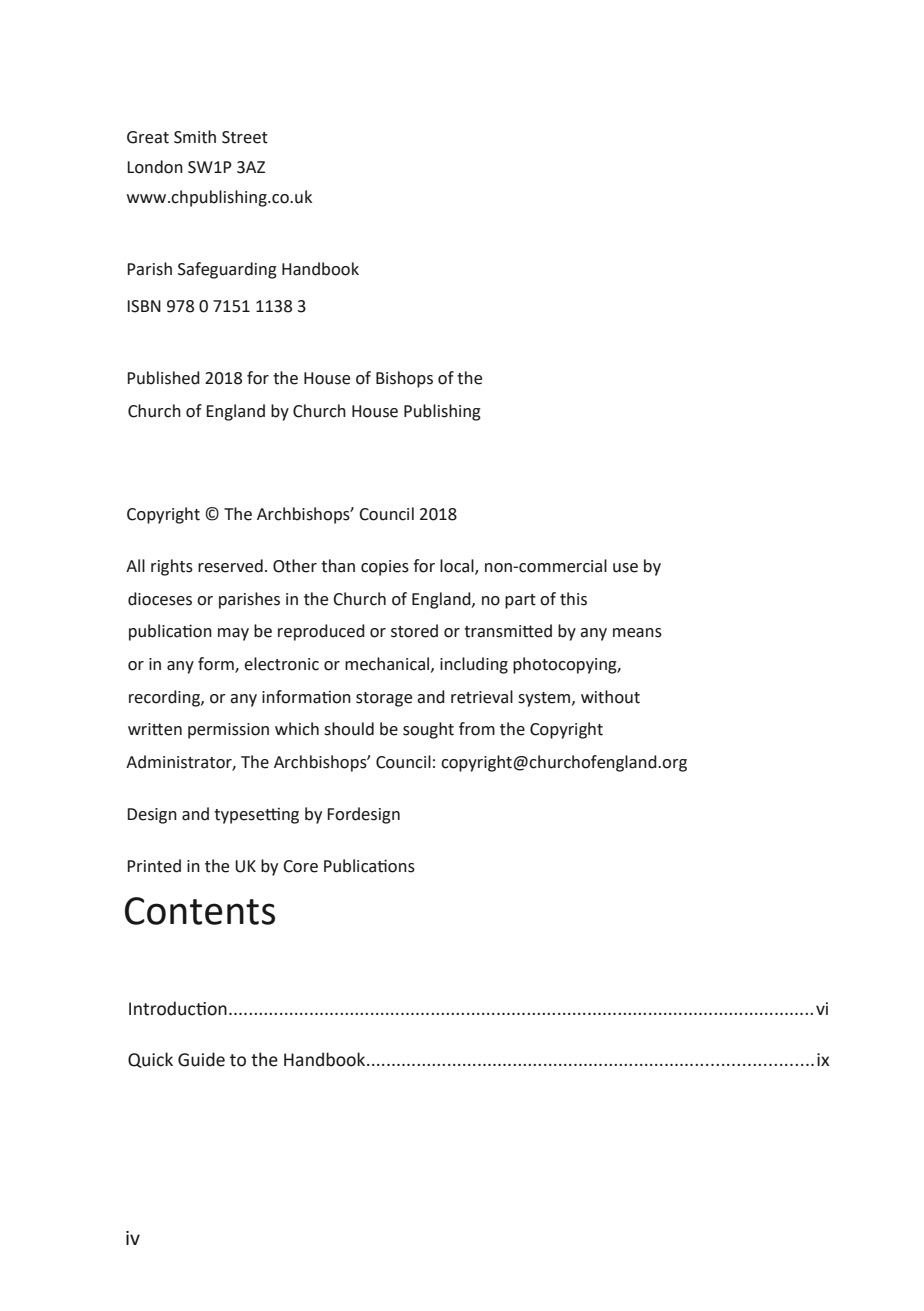  What do you see at coordinates (545, 699) in the document?
I see `system` at bounding box center [545, 699].
